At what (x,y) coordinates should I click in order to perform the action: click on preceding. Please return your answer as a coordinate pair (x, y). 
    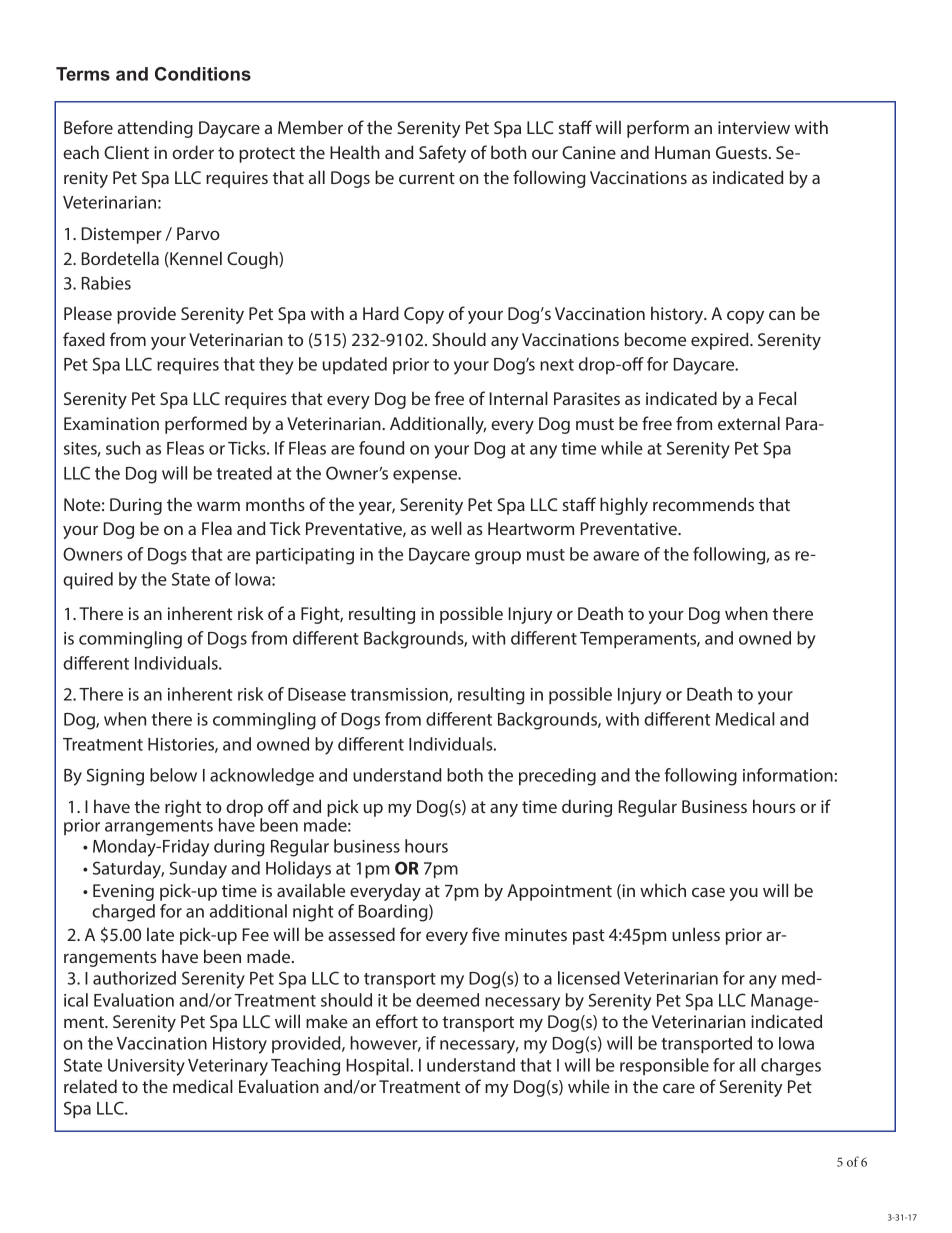
    Looking at the image, I should click on (557, 777).
